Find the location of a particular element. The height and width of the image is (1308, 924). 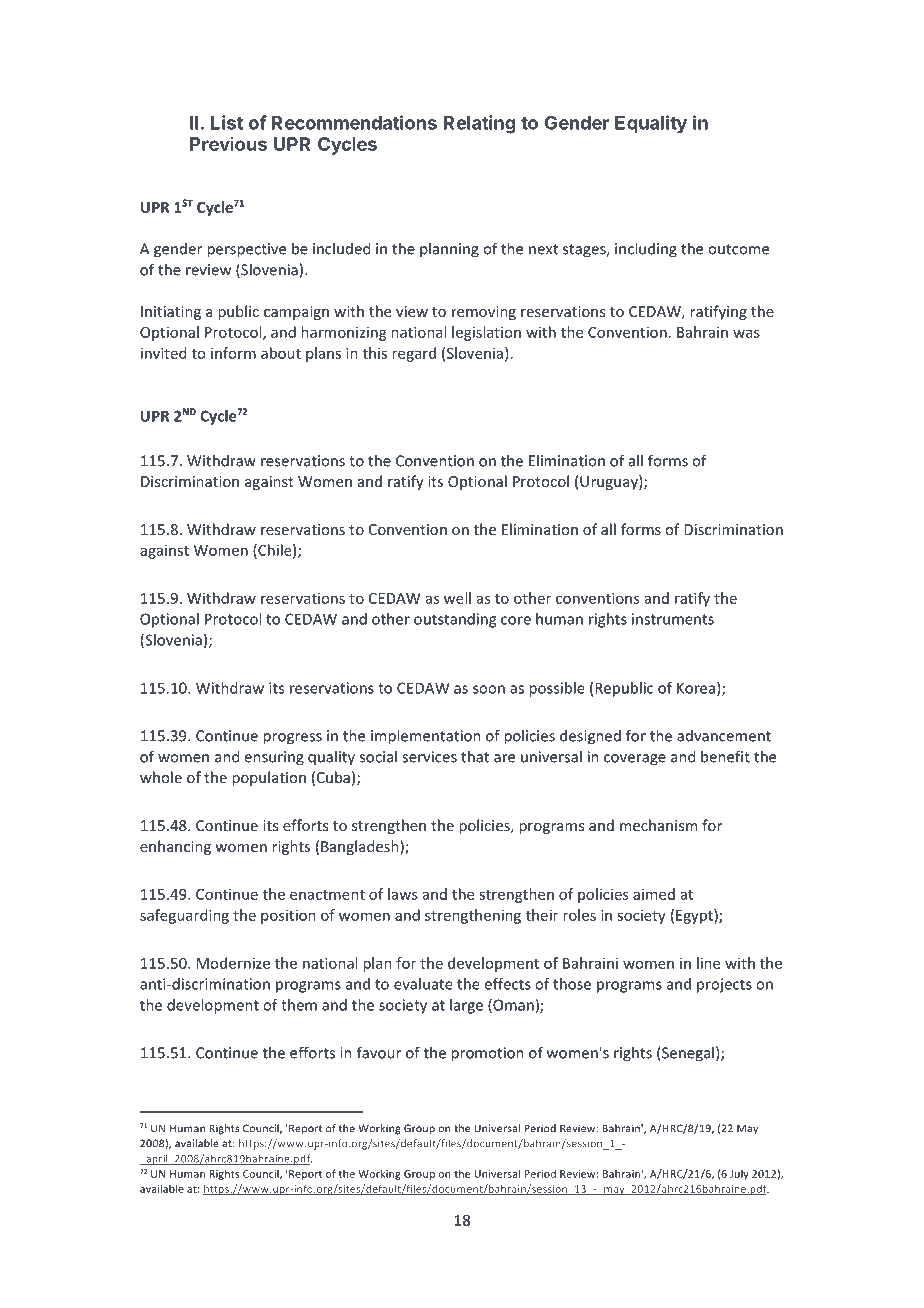

progress is located at coordinates (292, 739).
